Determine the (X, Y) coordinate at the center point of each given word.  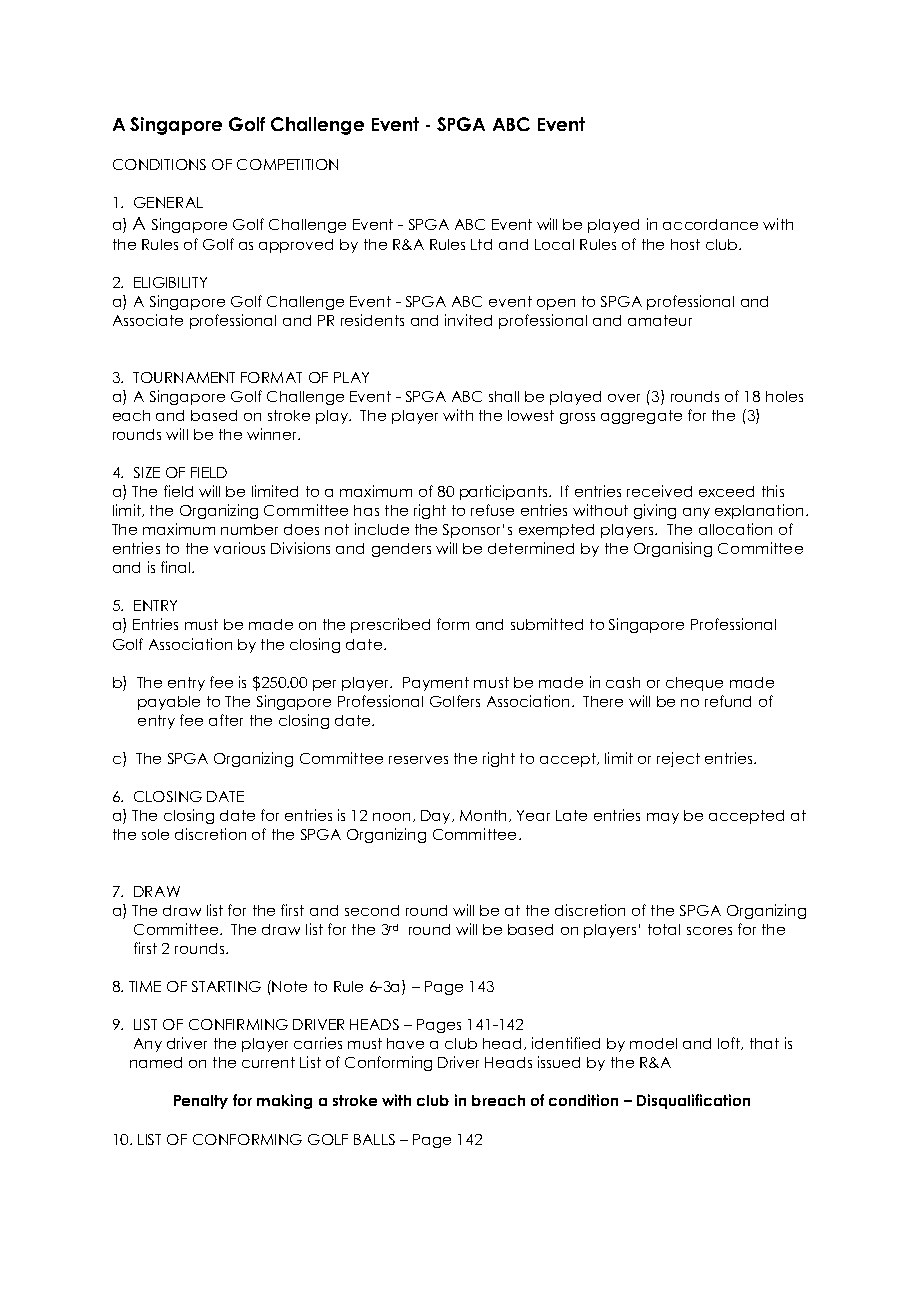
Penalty (201, 1102)
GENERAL (168, 202)
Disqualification (693, 1101)
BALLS (374, 1139)
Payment (436, 684)
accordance (710, 224)
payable (169, 703)
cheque (694, 684)
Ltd (481, 244)
